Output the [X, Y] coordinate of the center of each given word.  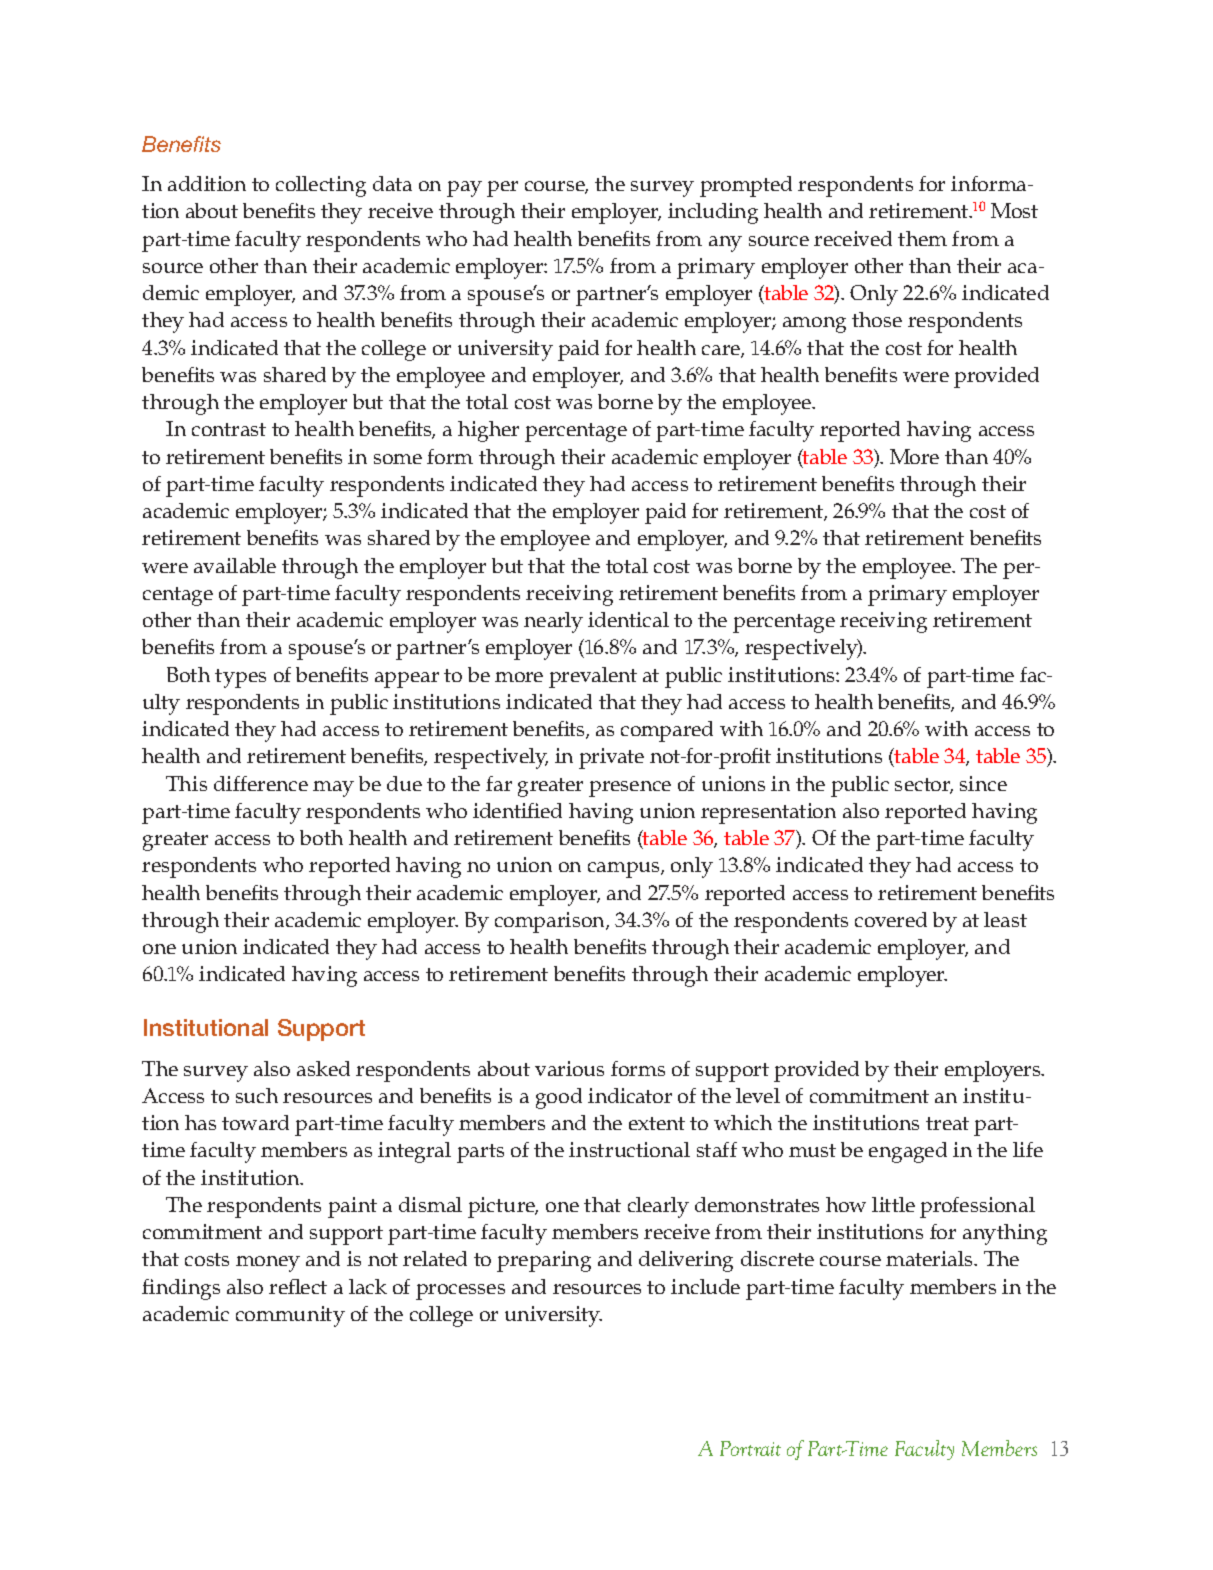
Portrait [750, 1448]
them [922, 238]
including [713, 213]
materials [931, 1258]
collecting [321, 186]
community [290, 1316]
